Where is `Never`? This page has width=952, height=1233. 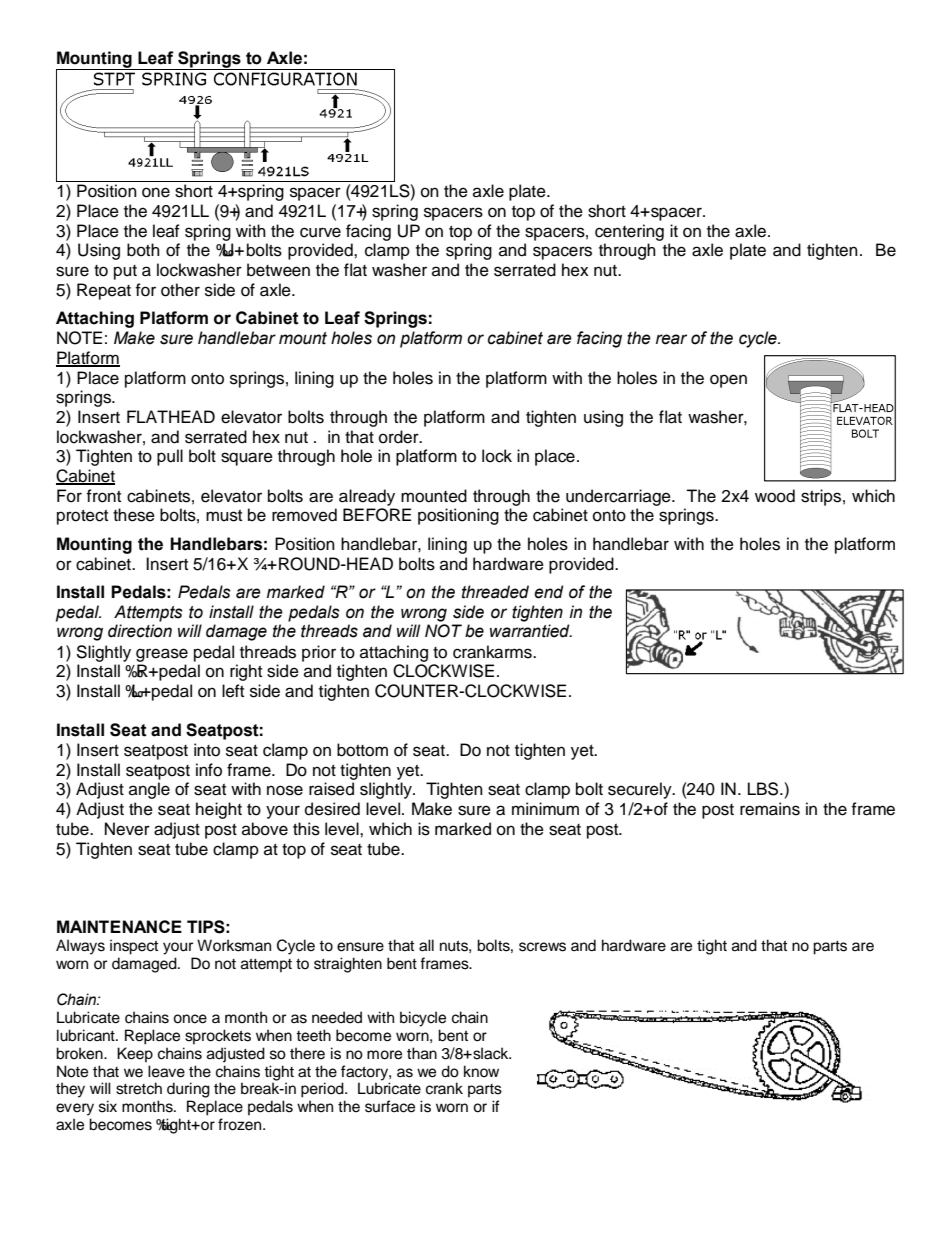
Never is located at coordinates (127, 829).
